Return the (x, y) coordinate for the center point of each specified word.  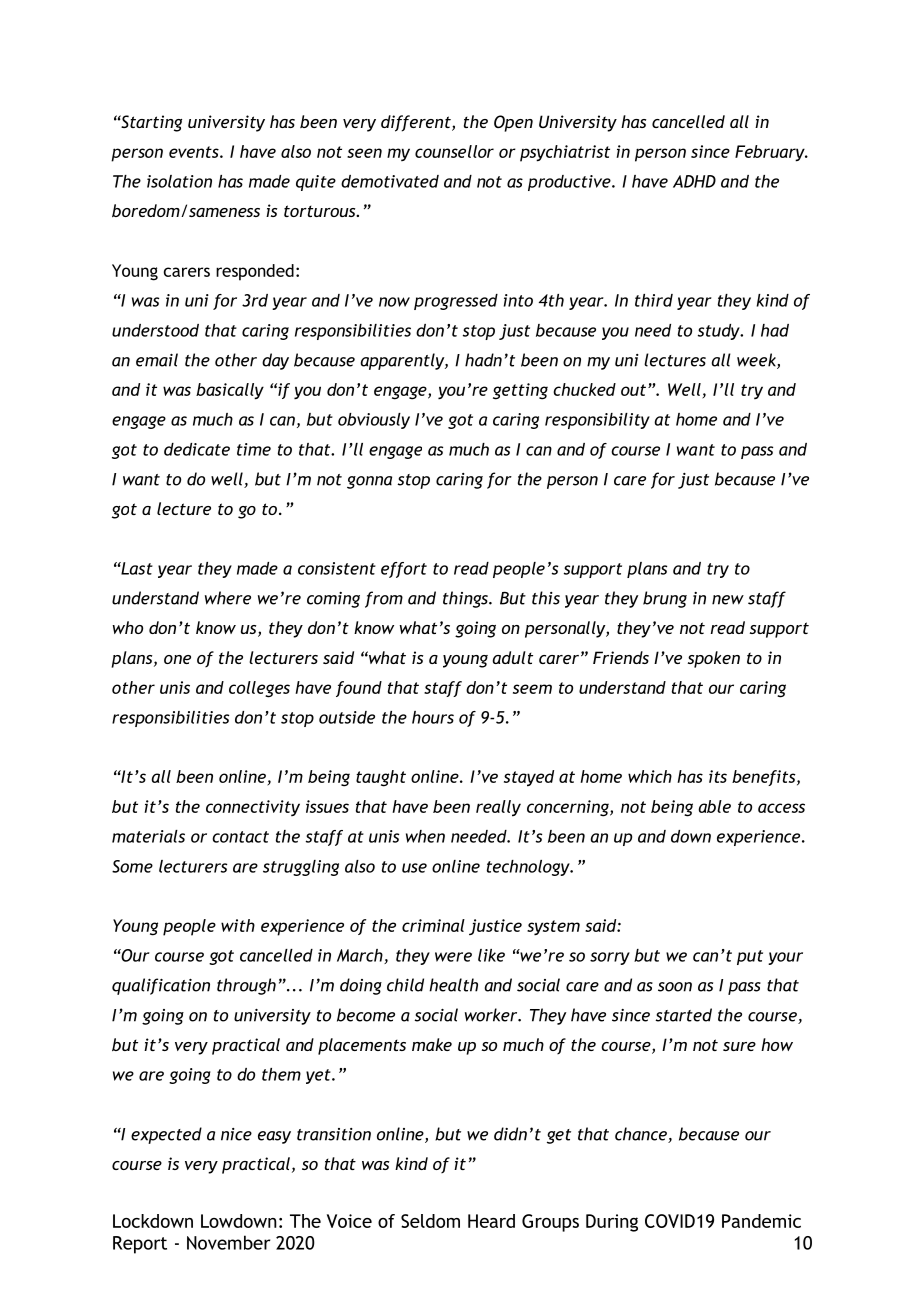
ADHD (694, 181)
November (228, 1242)
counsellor (454, 151)
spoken (714, 659)
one (177, 659)
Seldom (430, 1221)
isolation (179, 181)
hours (433, 717)
